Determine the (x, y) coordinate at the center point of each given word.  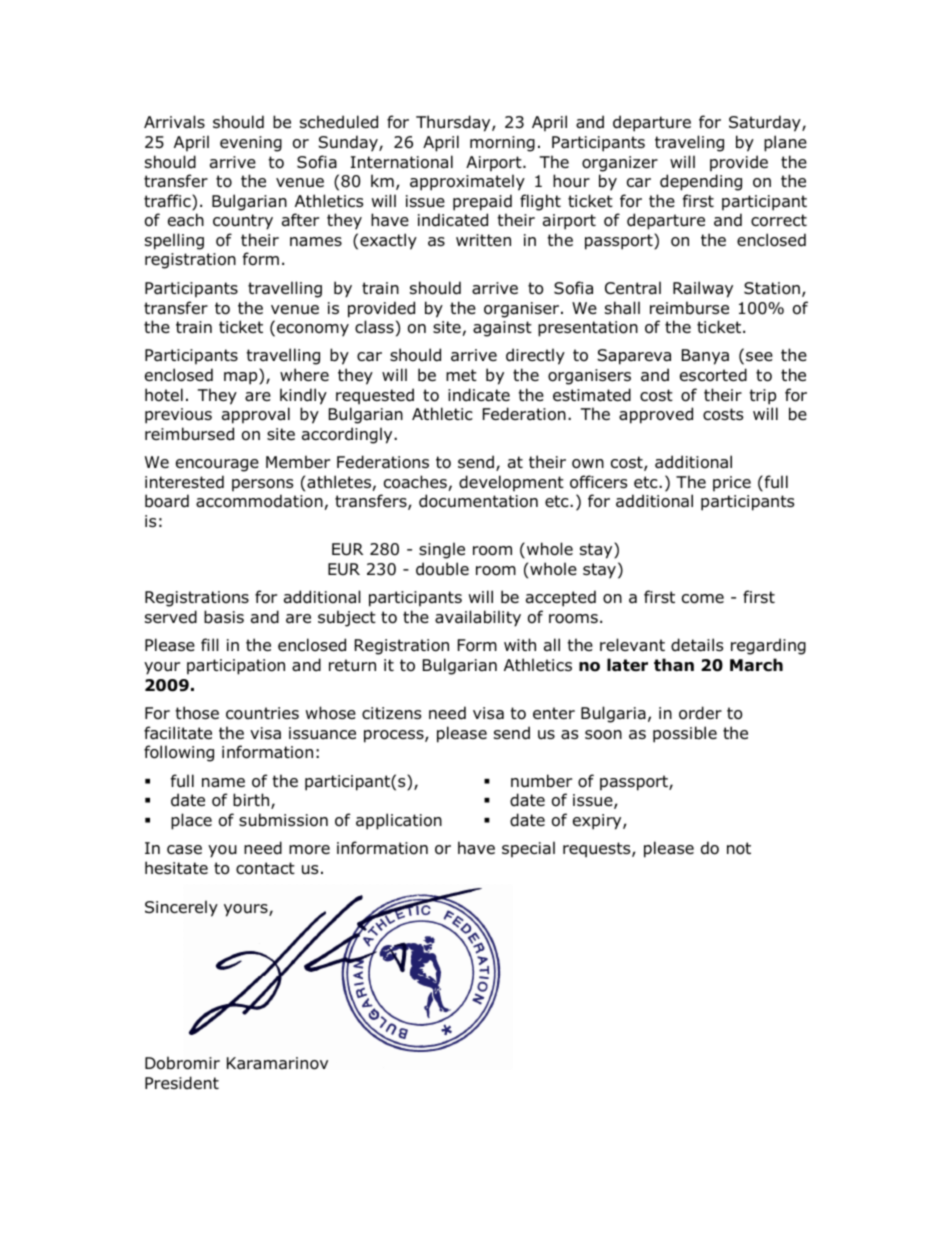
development (511, 483)
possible (685, 734)
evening (251, 144)
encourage (217, 465)
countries (262, 713)
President (182, 1083)
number (541, 781)
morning (502, 144)
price (732, 484)
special (528, 849)
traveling (689, 143)
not (739, 848)
